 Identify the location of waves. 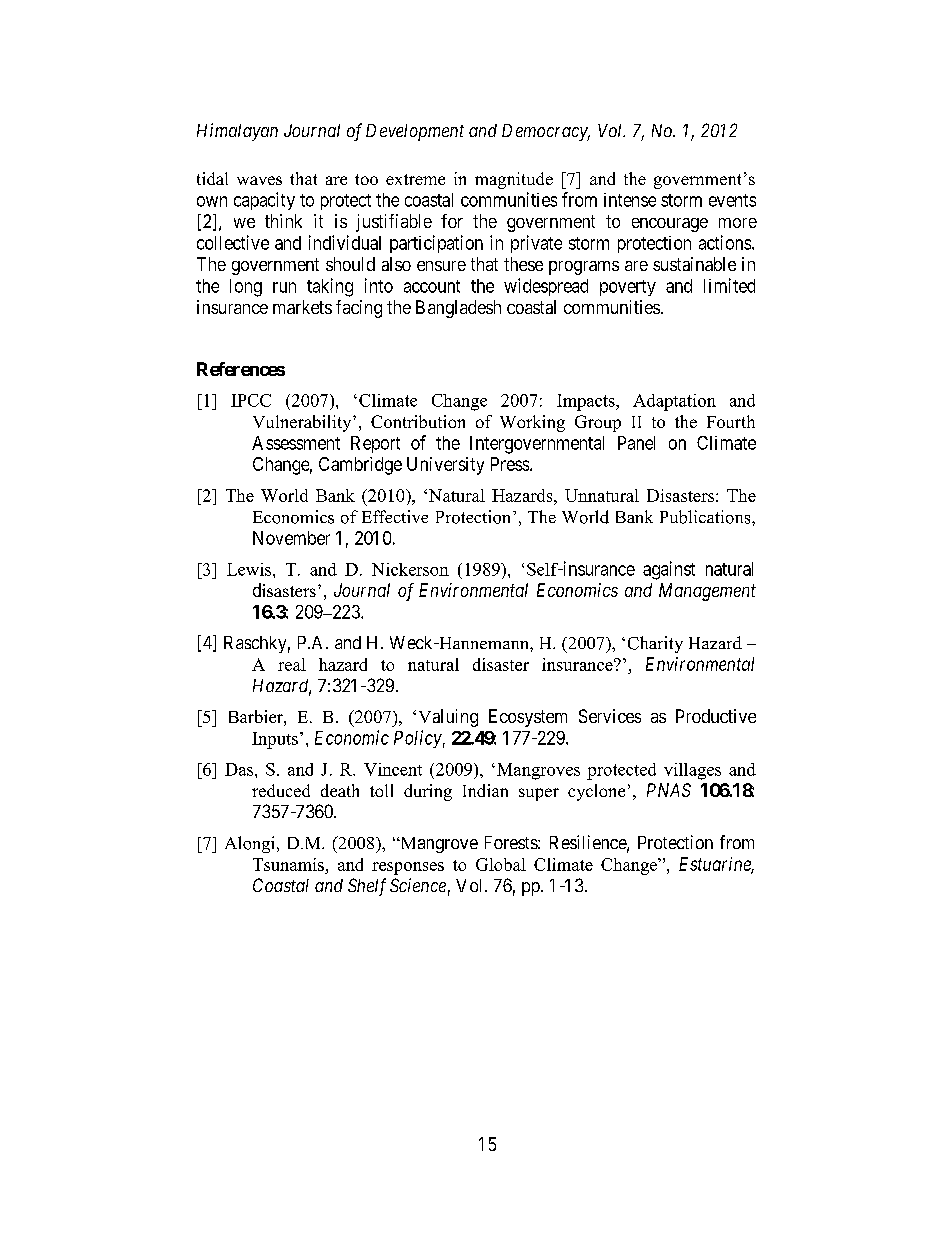
(259, 180).
